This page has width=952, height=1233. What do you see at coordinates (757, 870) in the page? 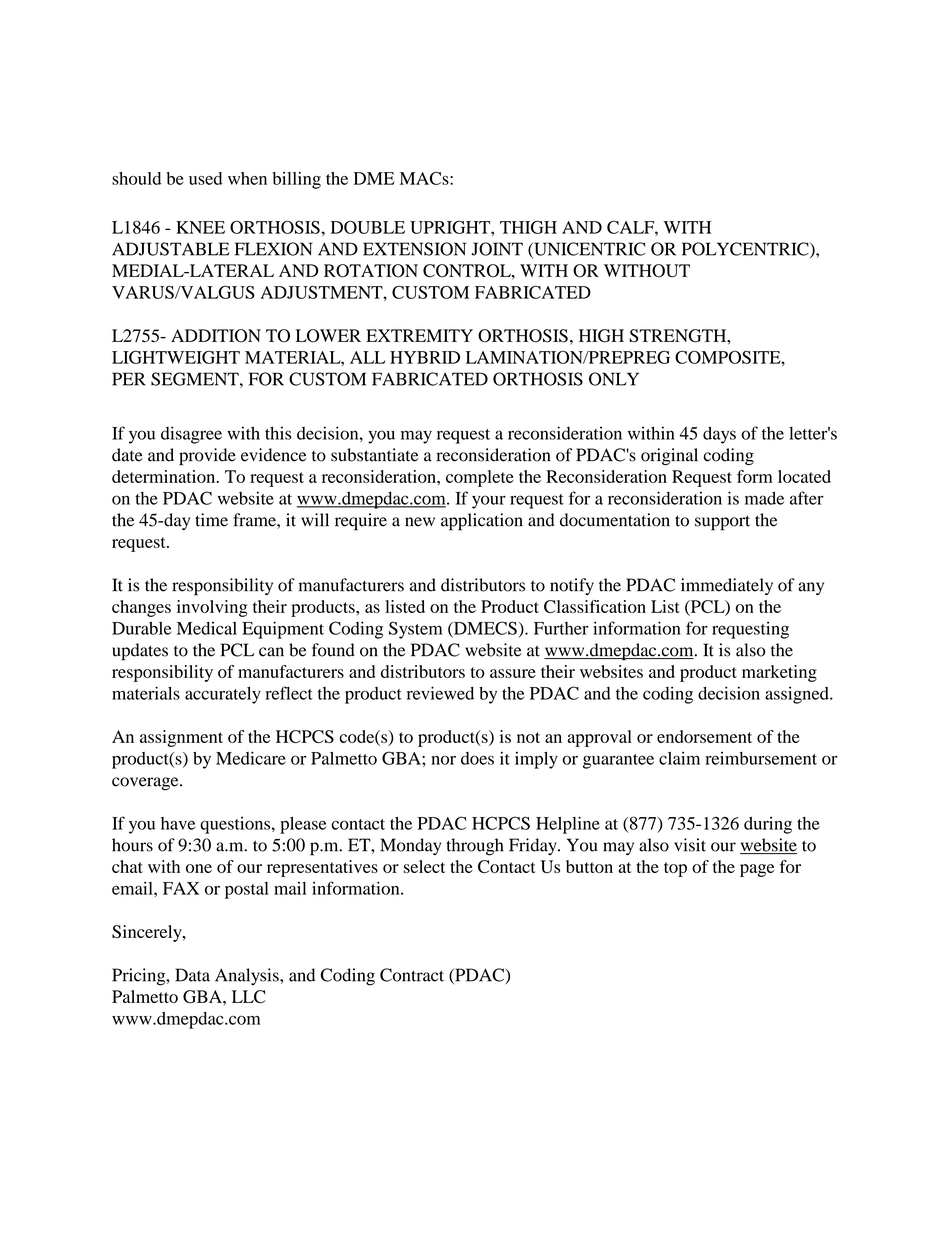
I see `page` at bounding box center [757, 870].
